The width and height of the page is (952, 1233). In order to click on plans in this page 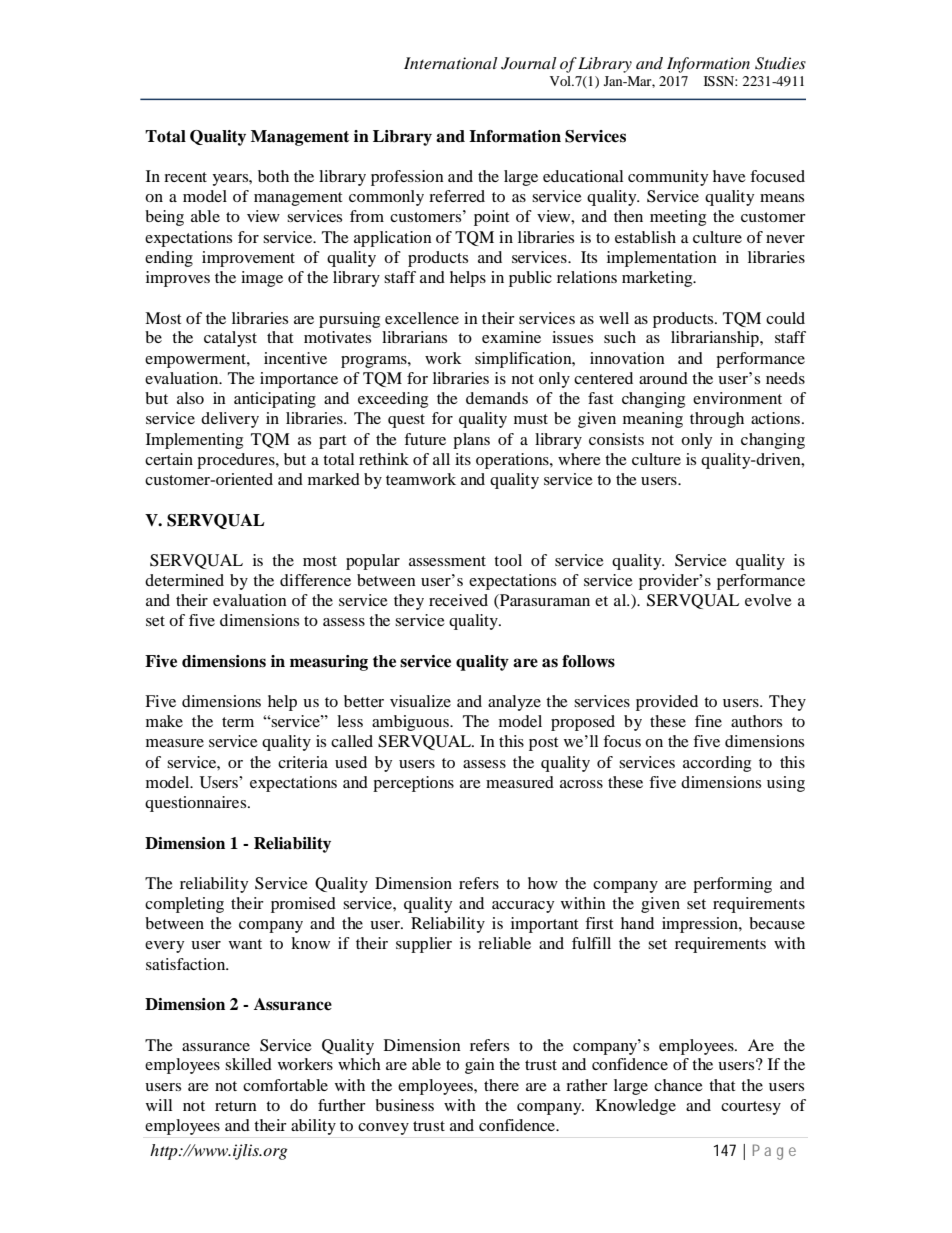, I will do `click(471, 441)`.
